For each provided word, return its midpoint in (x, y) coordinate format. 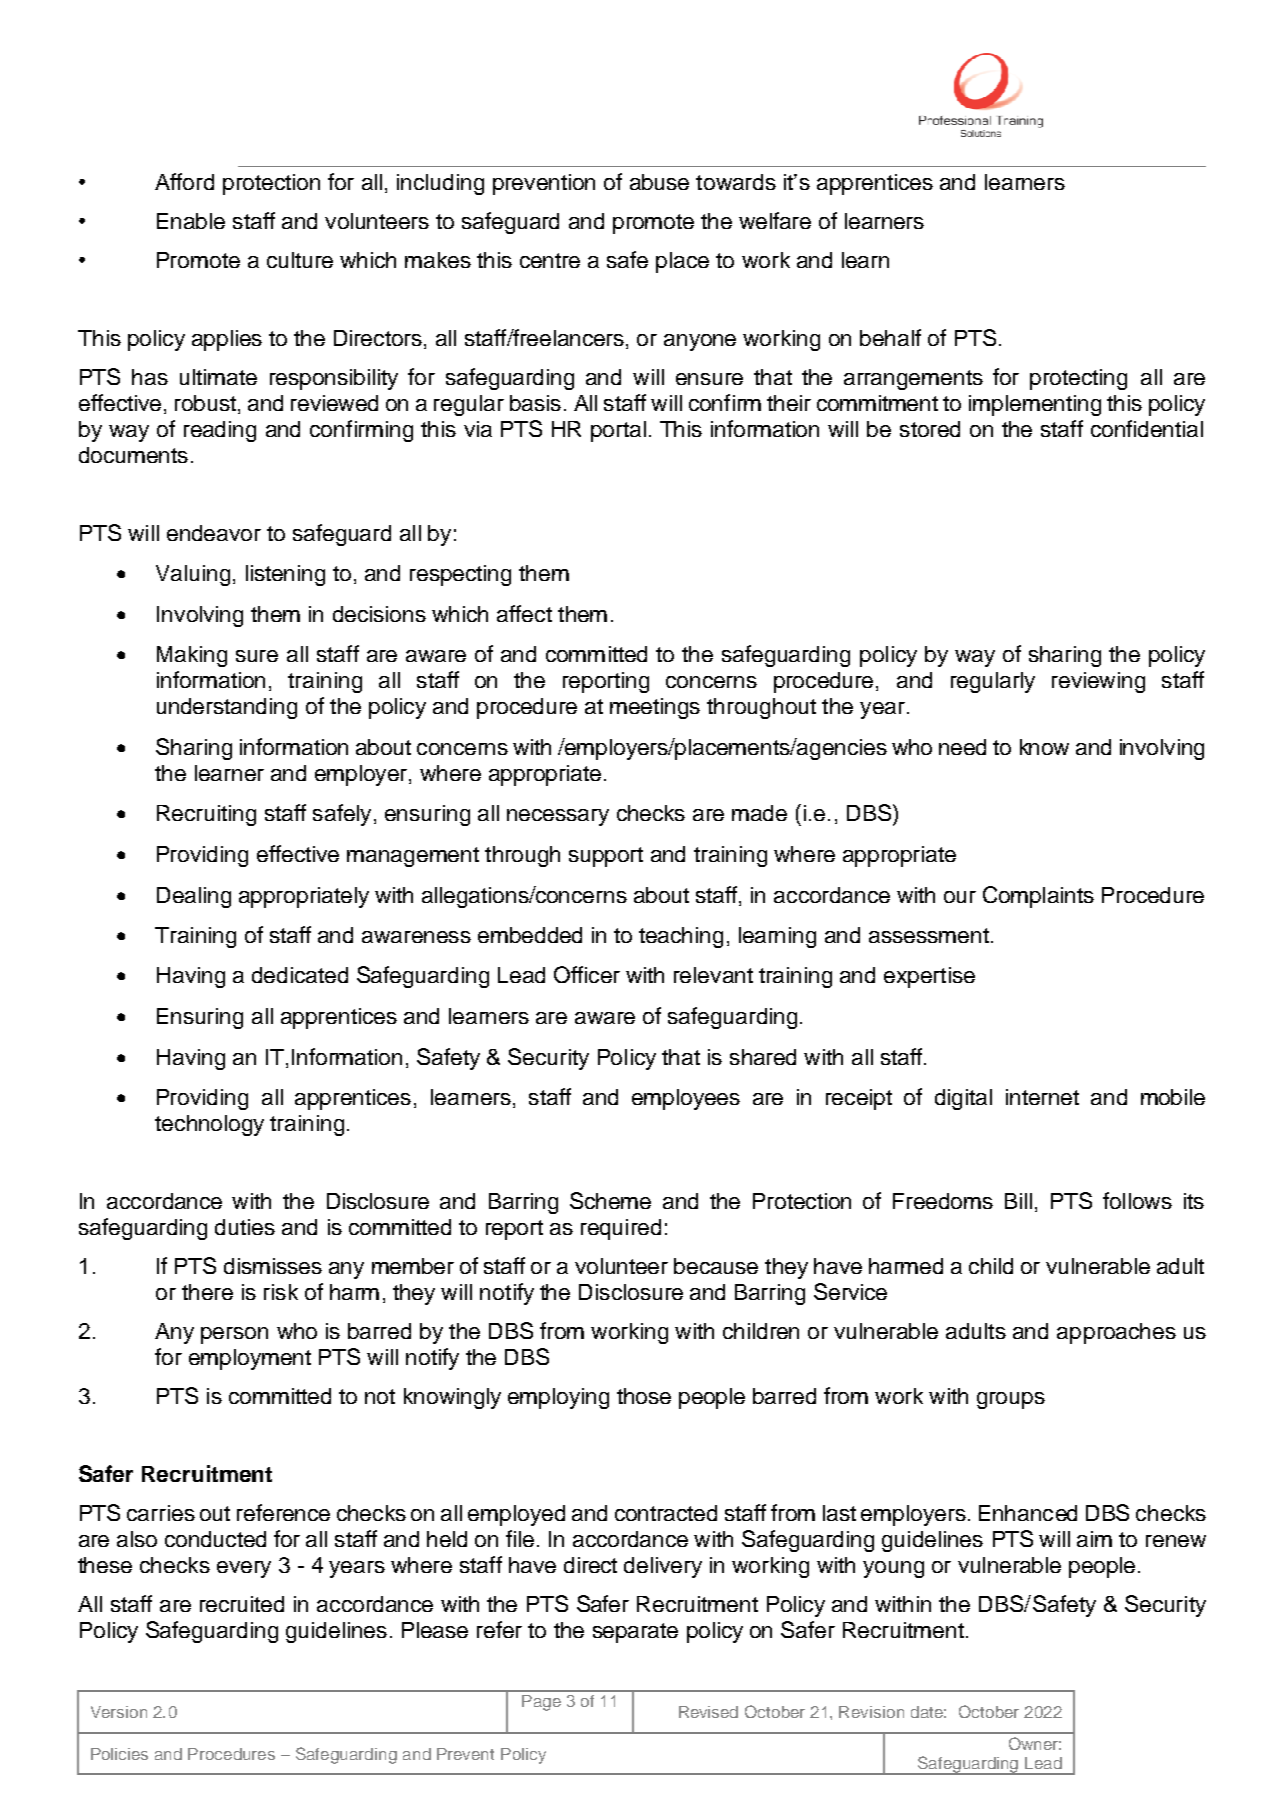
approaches (1116, 1333)
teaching (681, 937)
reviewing (1098, 682)
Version (119, 1712)
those (644, 1396)
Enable (191, 221)
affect (524, 613)
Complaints (1038, 897)
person (234, 1335)
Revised (708, 1712)
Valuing (193, 575)
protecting (1078, 379)
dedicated (300, 975)
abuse (659, 182)
